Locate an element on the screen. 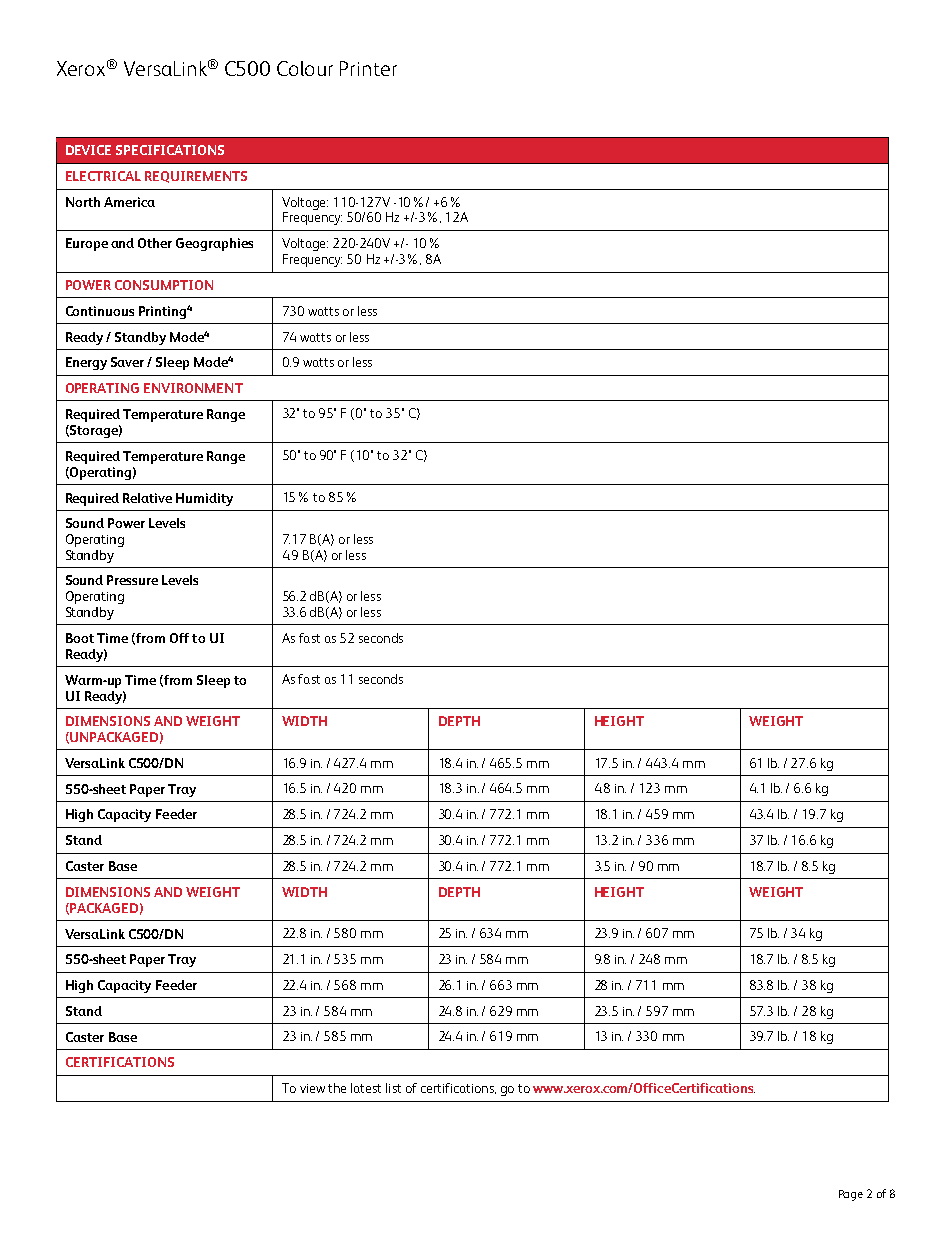 This screenshot has width=952, height=1233. list is located at coordinates (393, 1088).
